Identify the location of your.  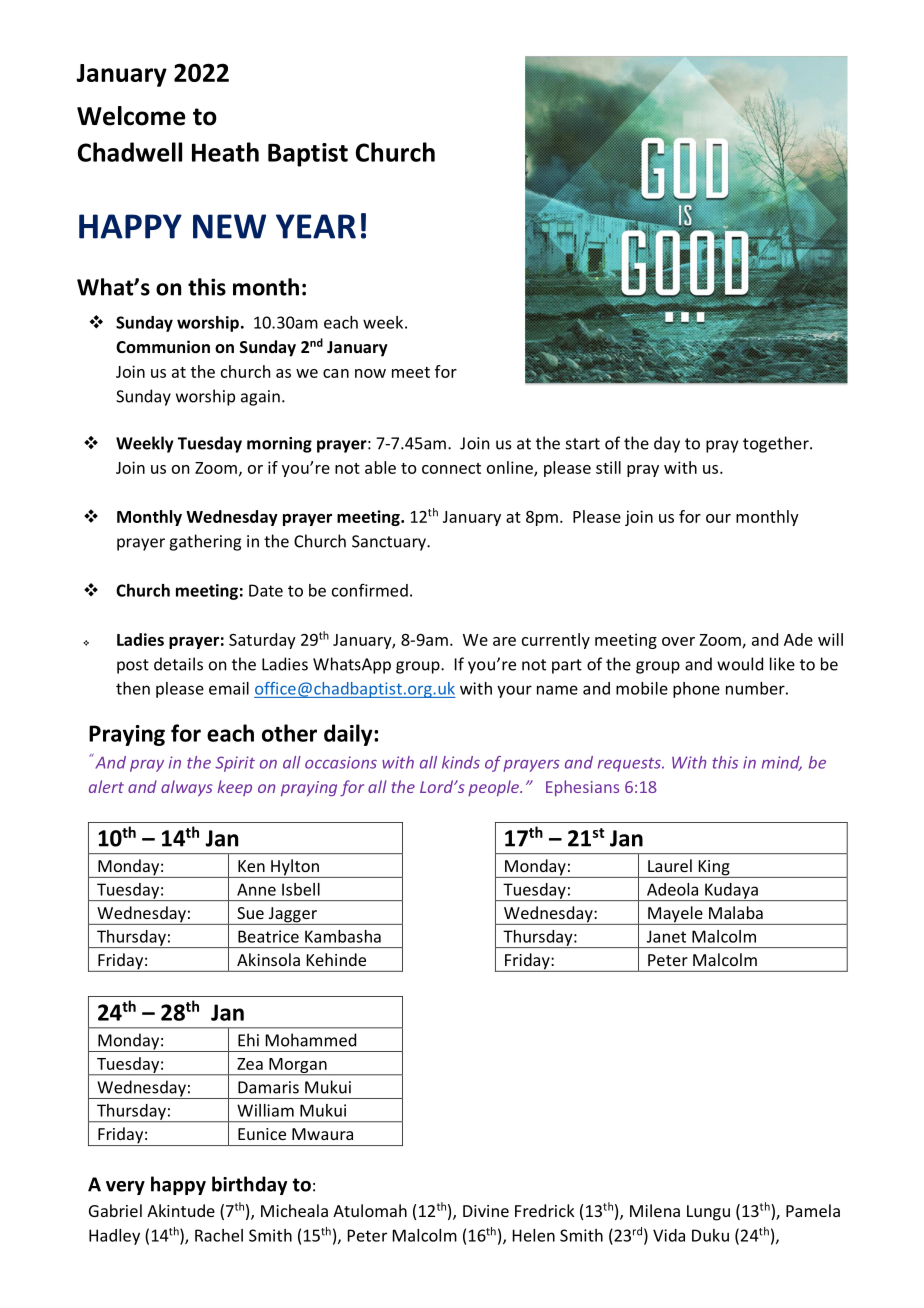
(514, 691).
